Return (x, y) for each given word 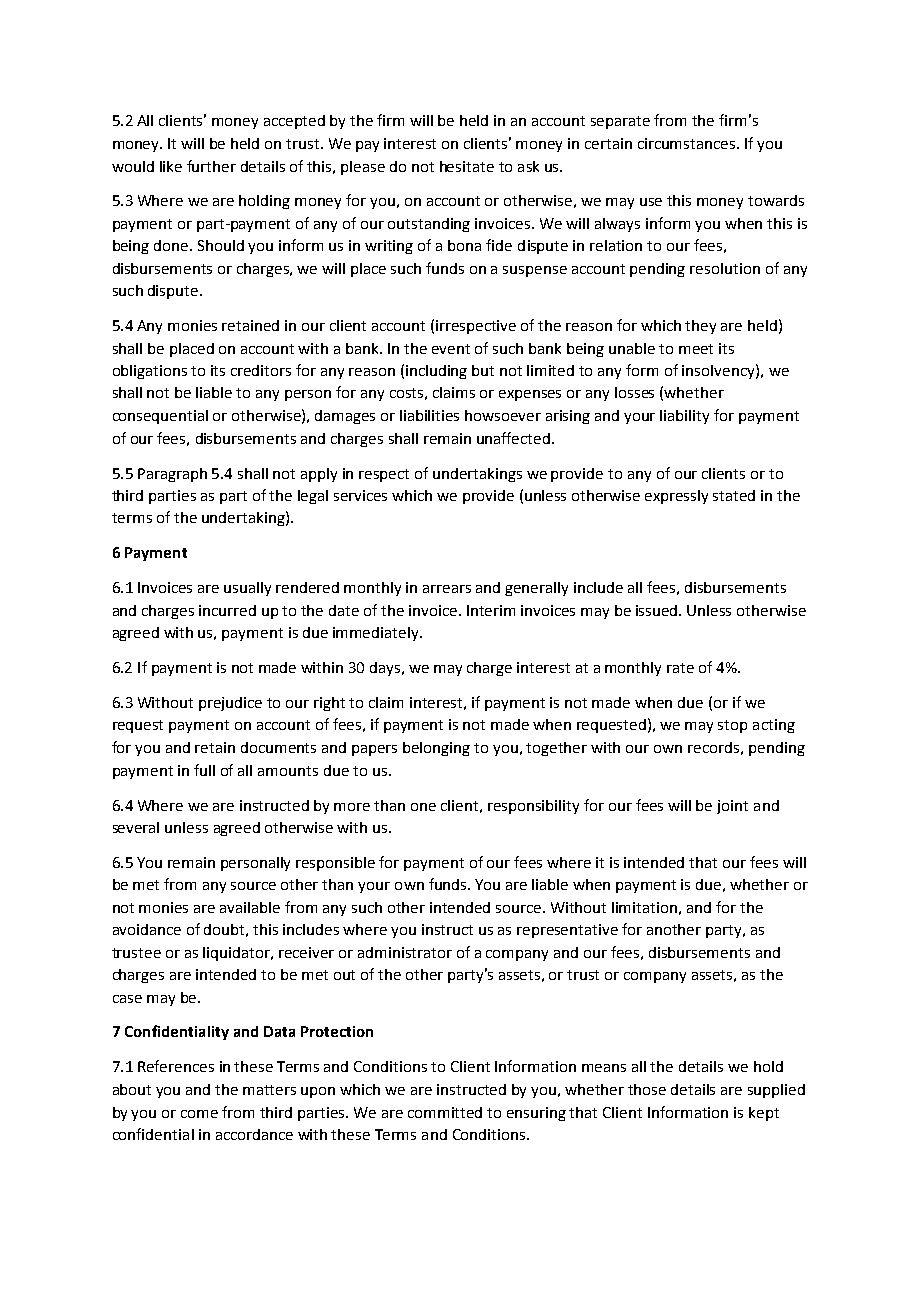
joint (732, 807)
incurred (227, 610)
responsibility (533, 807)
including (436, 372)
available (250, 907)
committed (445, 1112)
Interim (491, 610)
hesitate (467, 166)
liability (684, 417)
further (211, 166)
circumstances (688, 143)
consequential (160, 417)
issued (658, 610)
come (199, 1114)
